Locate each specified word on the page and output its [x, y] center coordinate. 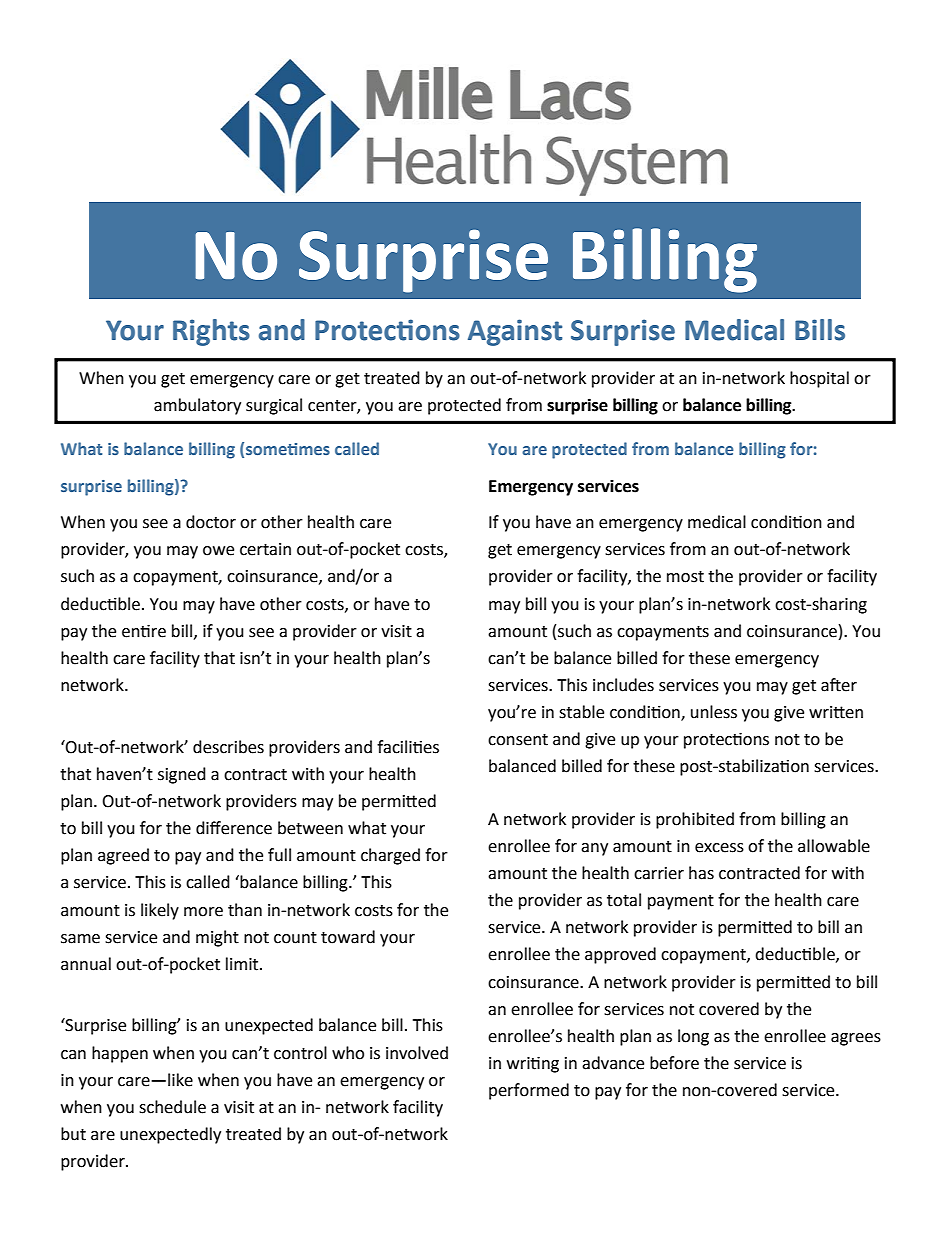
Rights [211, 332]
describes [228, 747]
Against [515, 332]
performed [529, 1091]
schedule [172, 1107]
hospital [819, 379]
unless [714, 712]
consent [518, 740]
